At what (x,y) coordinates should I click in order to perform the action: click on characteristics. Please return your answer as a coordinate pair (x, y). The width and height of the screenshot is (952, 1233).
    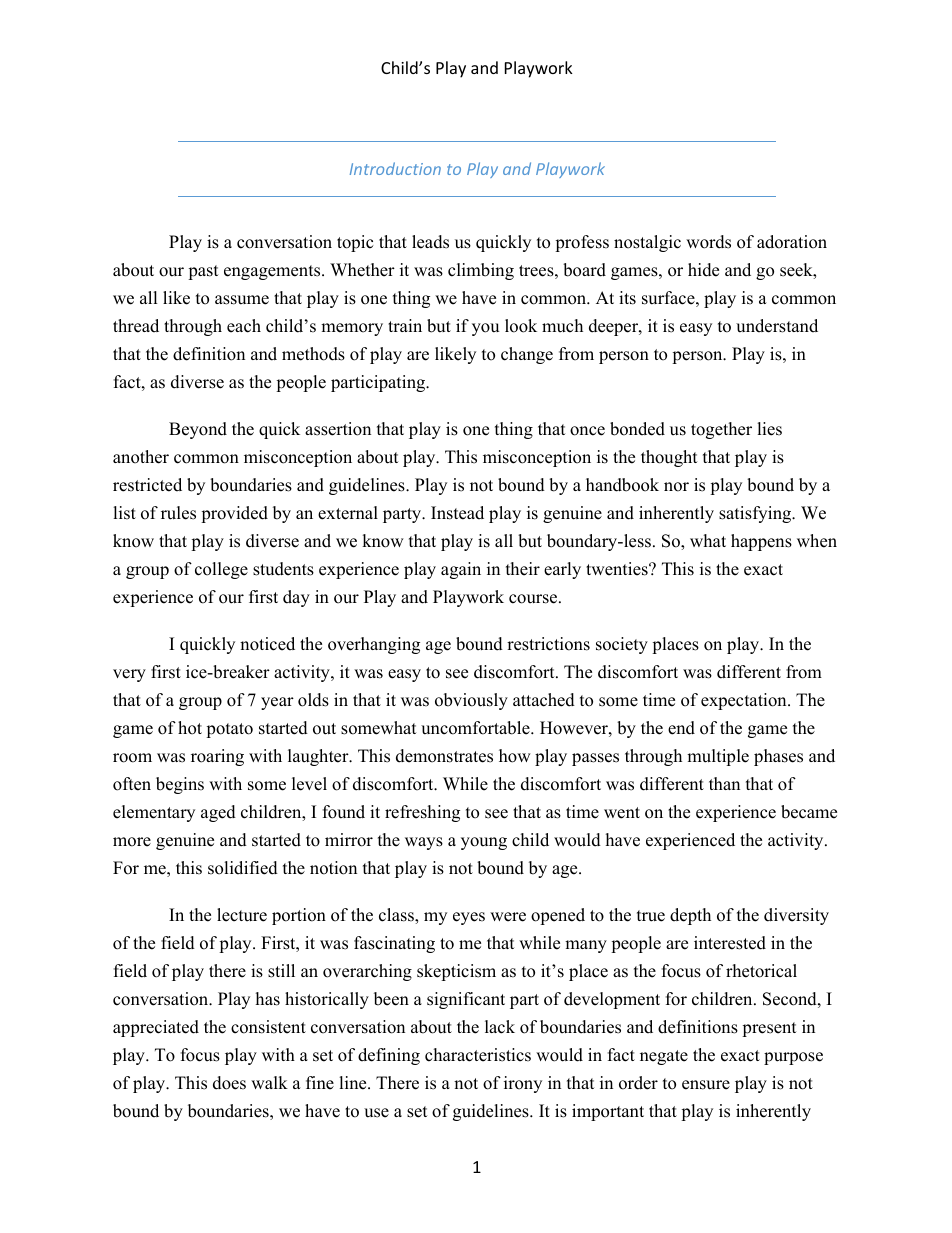
    Looking at the image, I should click on (478, 1055).
